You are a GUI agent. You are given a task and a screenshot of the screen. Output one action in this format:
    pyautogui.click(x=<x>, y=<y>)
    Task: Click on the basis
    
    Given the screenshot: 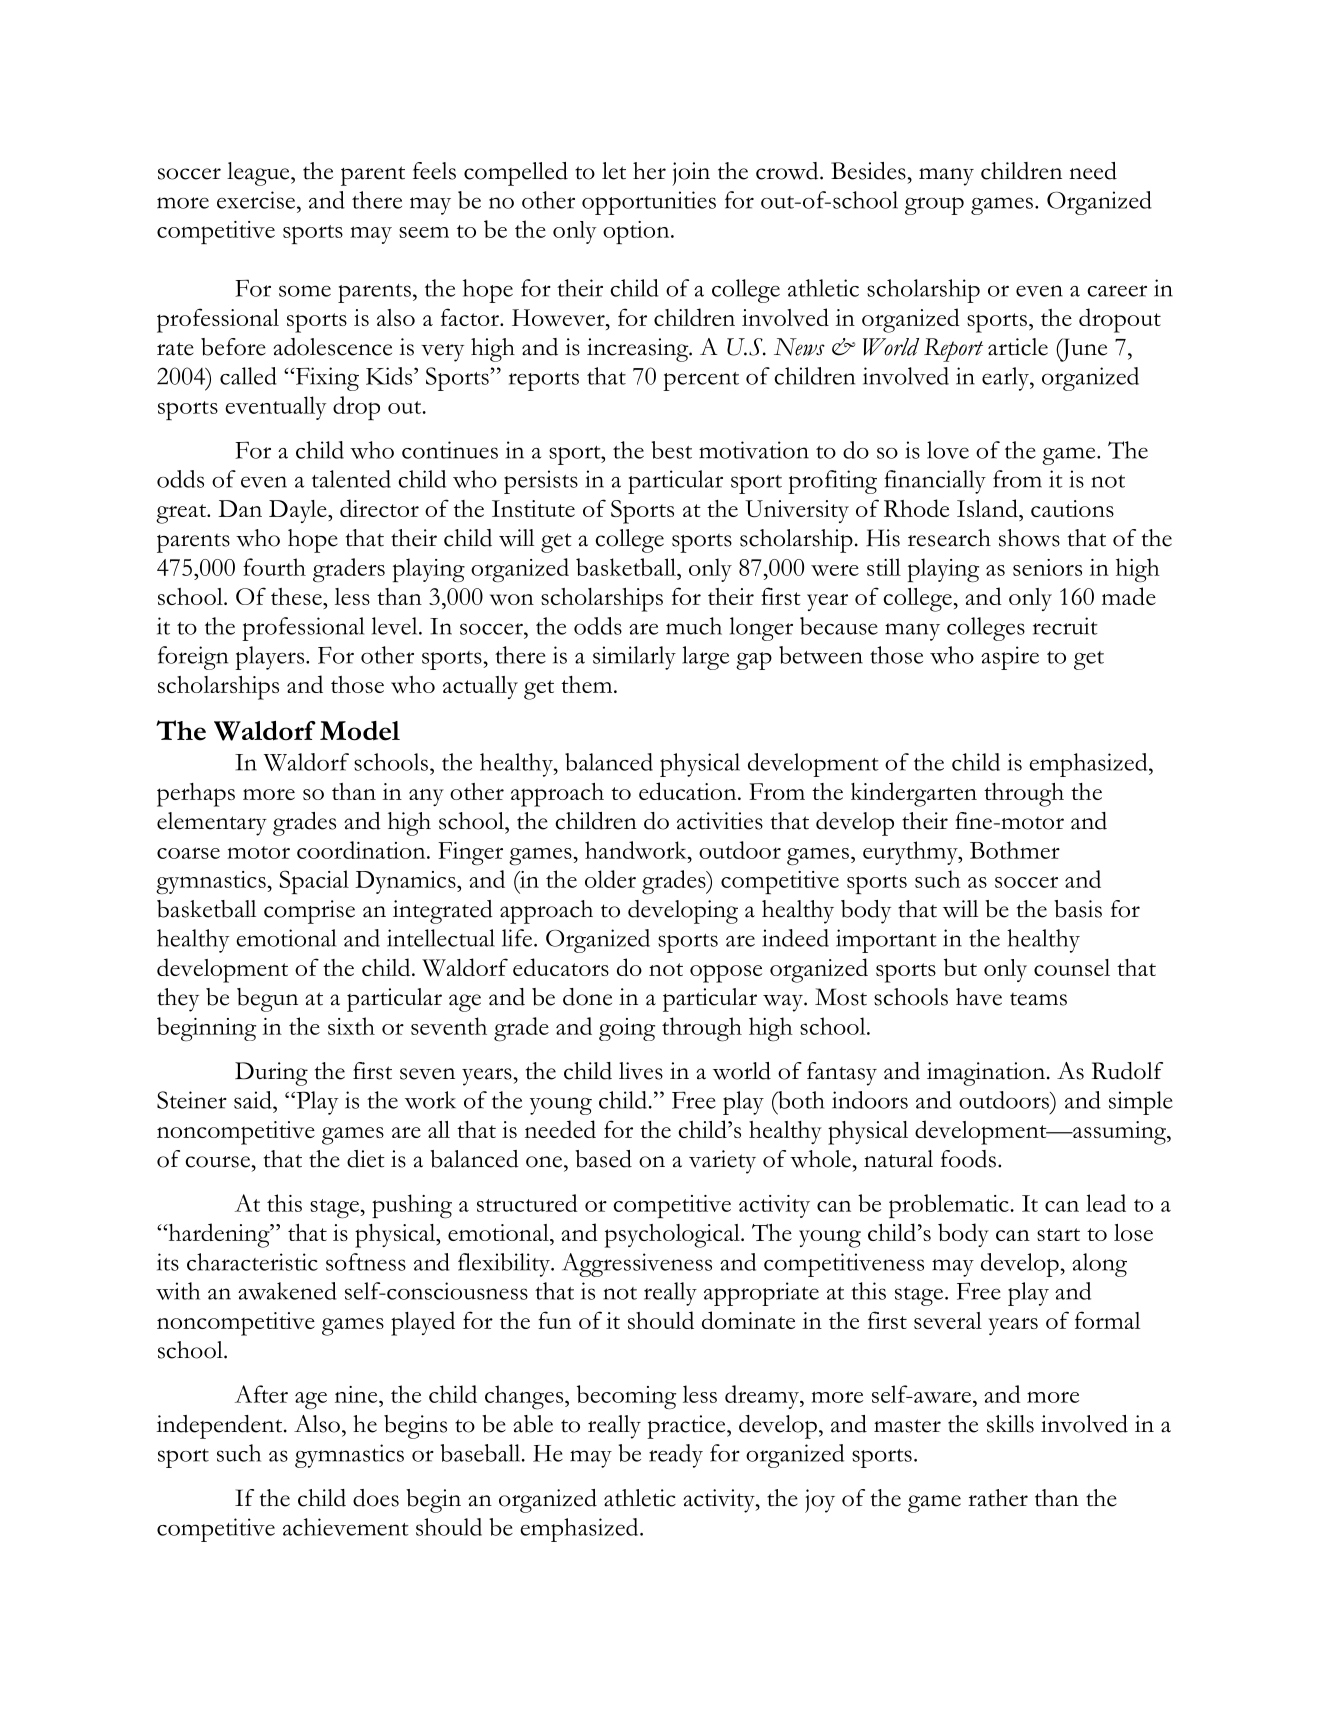 What is the action you would take?
    pyautogui.click(x=1078, y=909)
